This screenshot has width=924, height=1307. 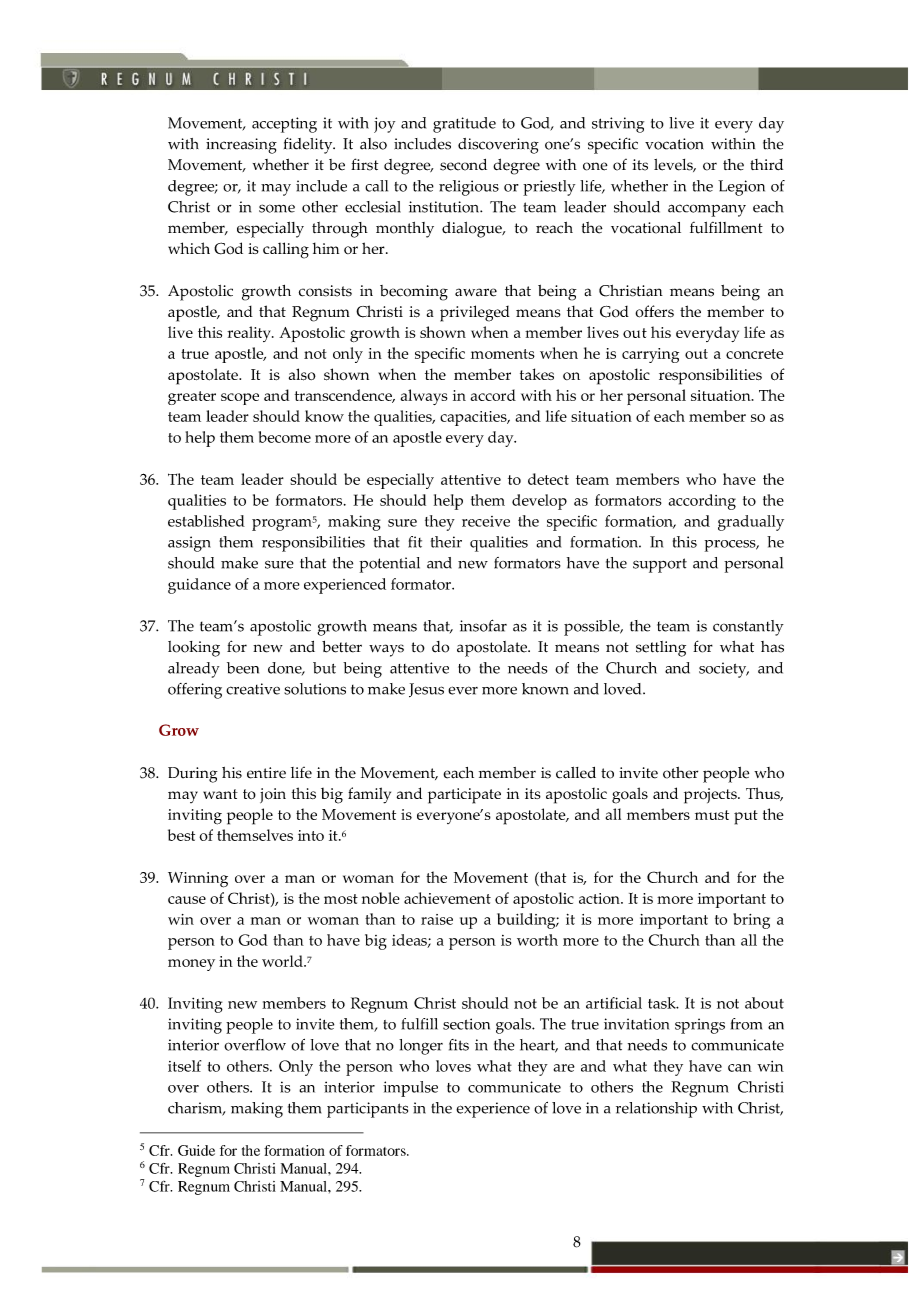 What do you see at coordinates (243, 668) in the screenshot?
I see `been` at bounding box center [243, 668].
